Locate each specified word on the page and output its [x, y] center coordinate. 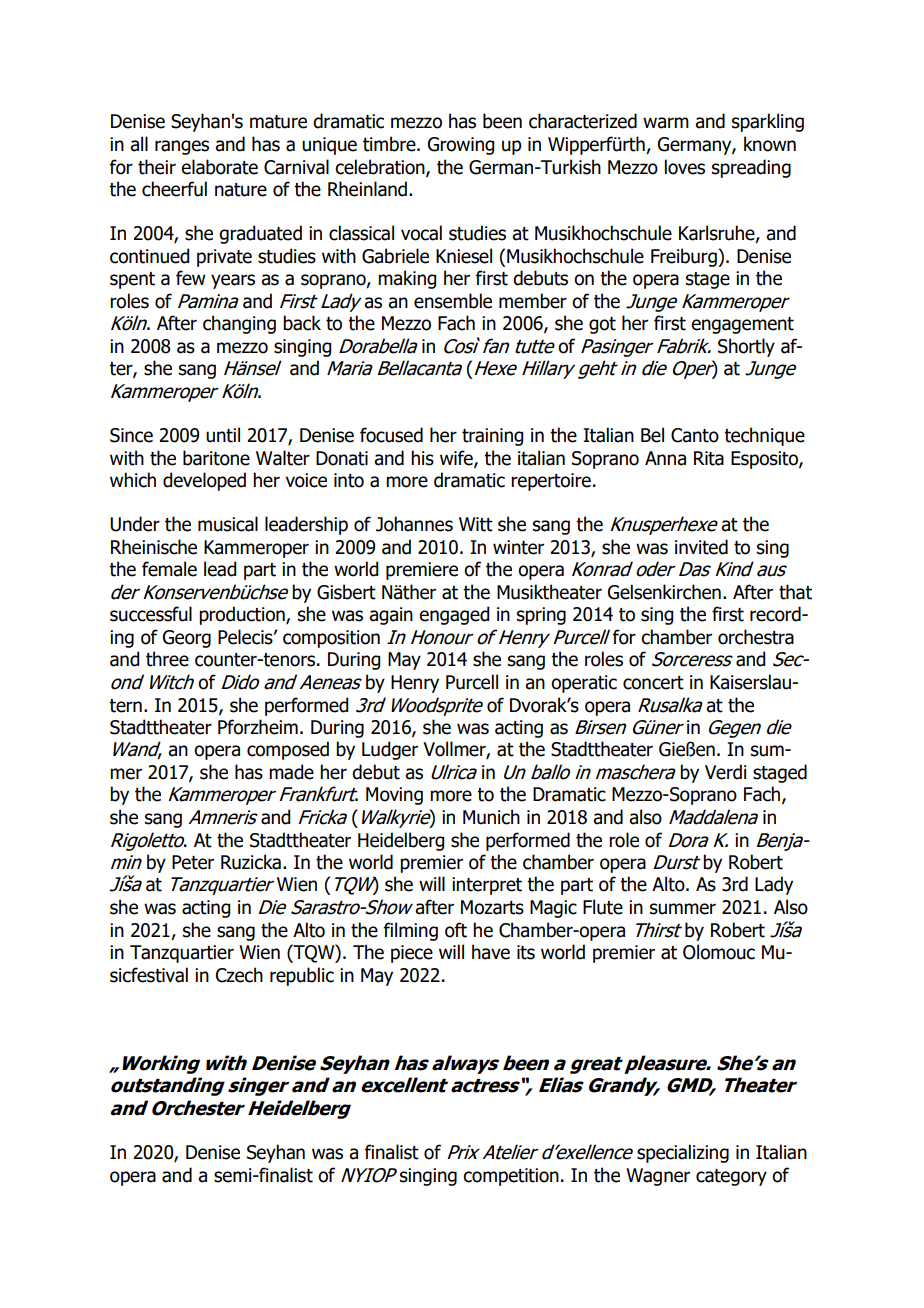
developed [204, 481]
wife [457, 458]
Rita [709, 458]
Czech [239, 975]
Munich [491, 817]
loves [685, 167]
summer [683, 909]
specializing [683, 1153]
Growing [461, 146]
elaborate [219, 167]
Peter [193, 862]
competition [511, 1177]
